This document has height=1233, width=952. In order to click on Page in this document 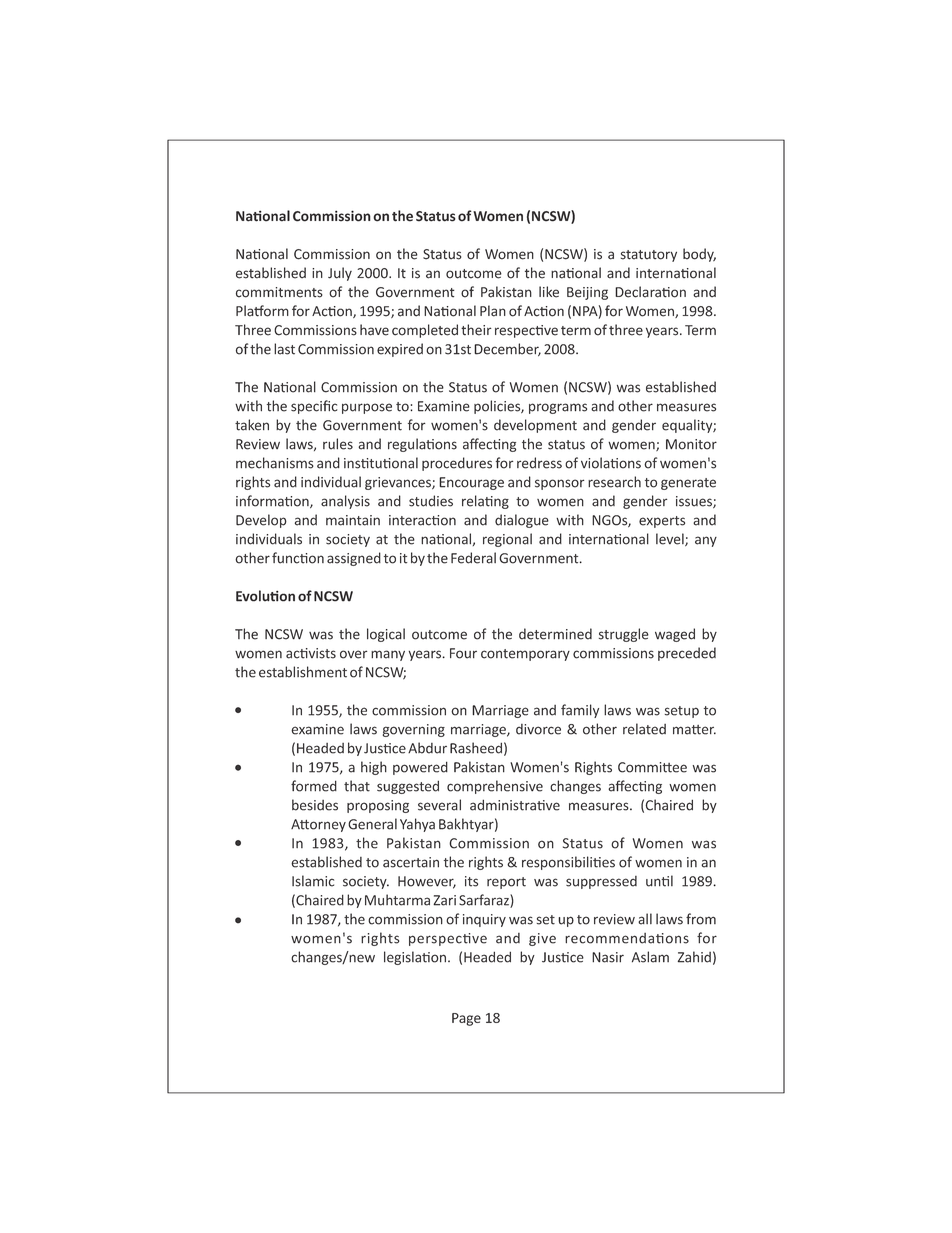, I will do `click(466, 1019)`.
